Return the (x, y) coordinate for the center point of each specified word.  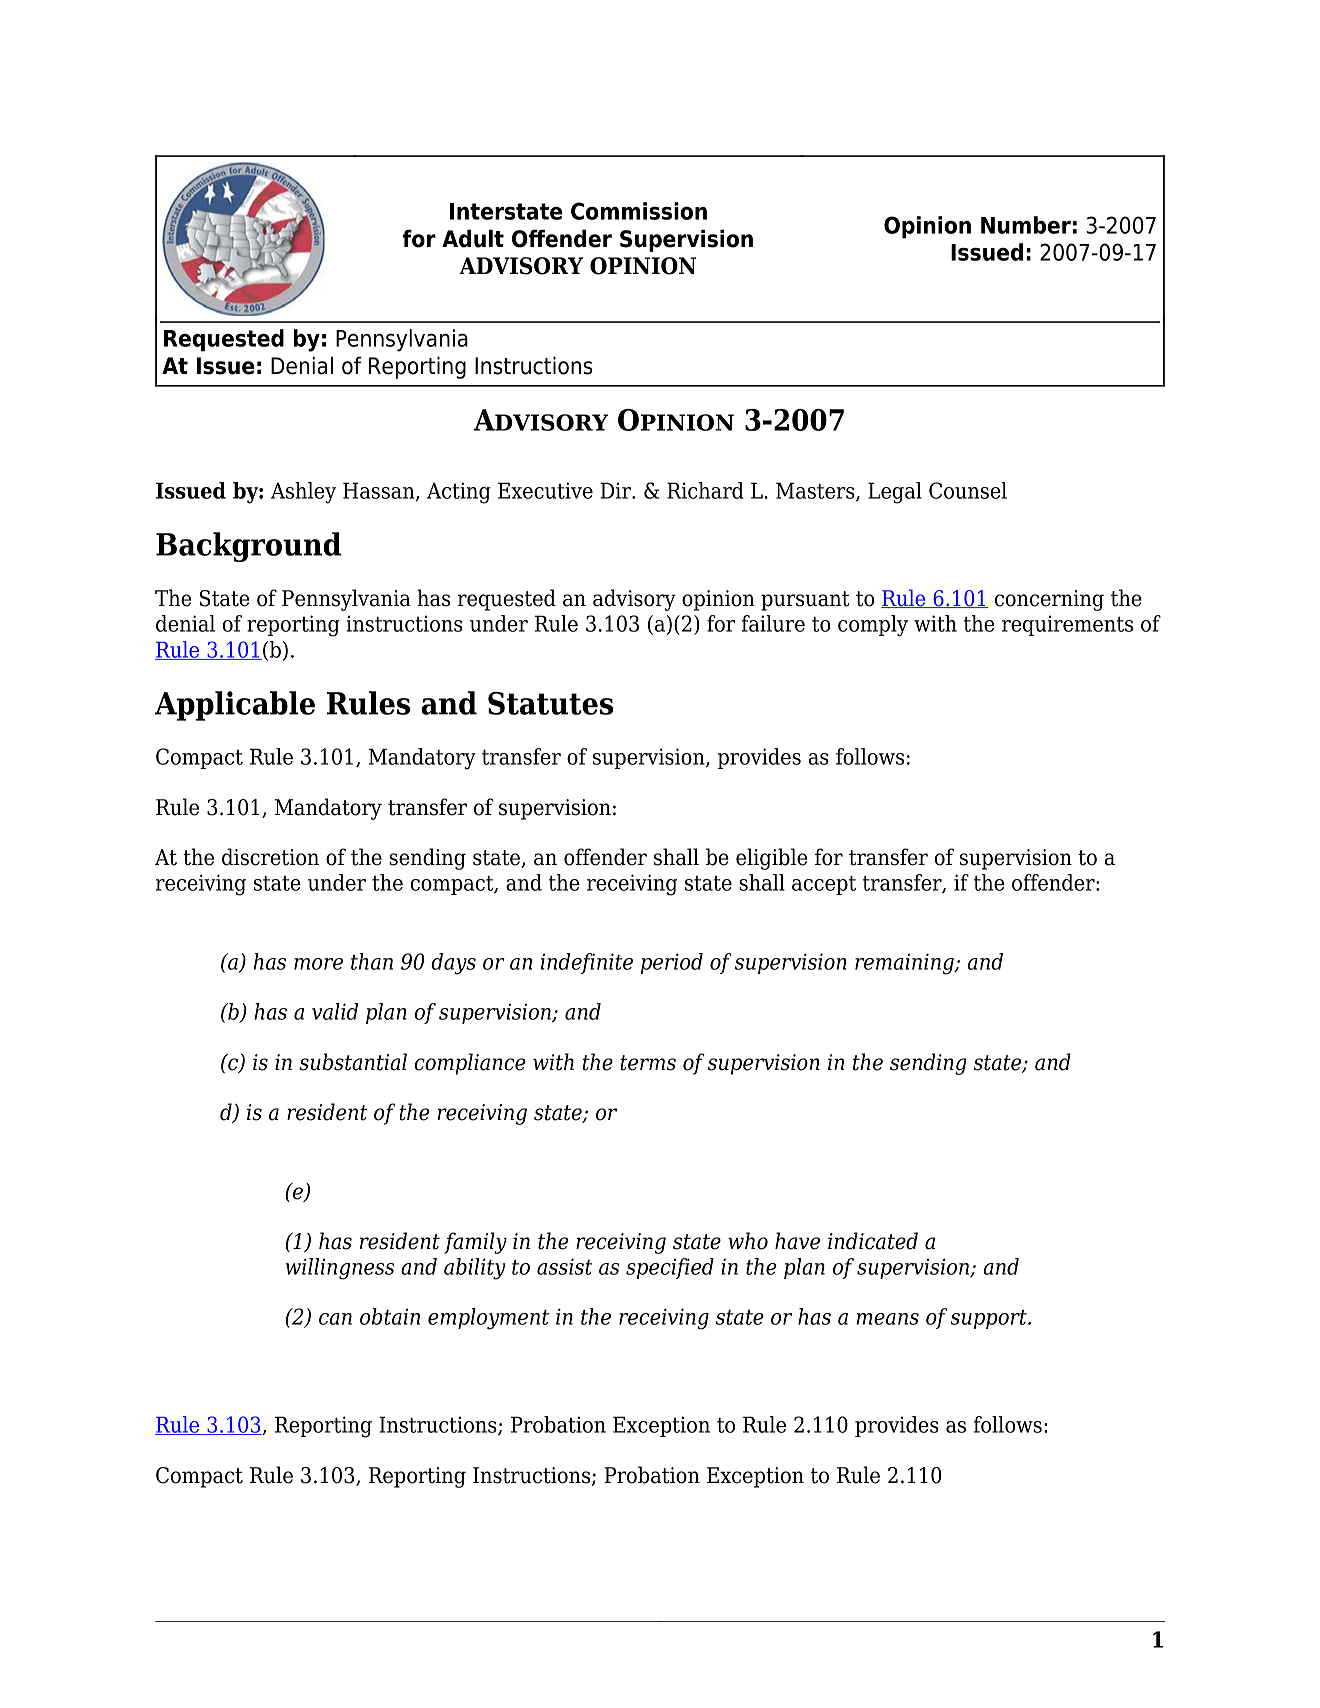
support (989, 1319)
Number (1026, 225)
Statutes (550, 703)
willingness (340, 1269)
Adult (473, 238)
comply (873, 626)
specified (670, 1268)
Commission (639, 211)
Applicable (235, 706)
